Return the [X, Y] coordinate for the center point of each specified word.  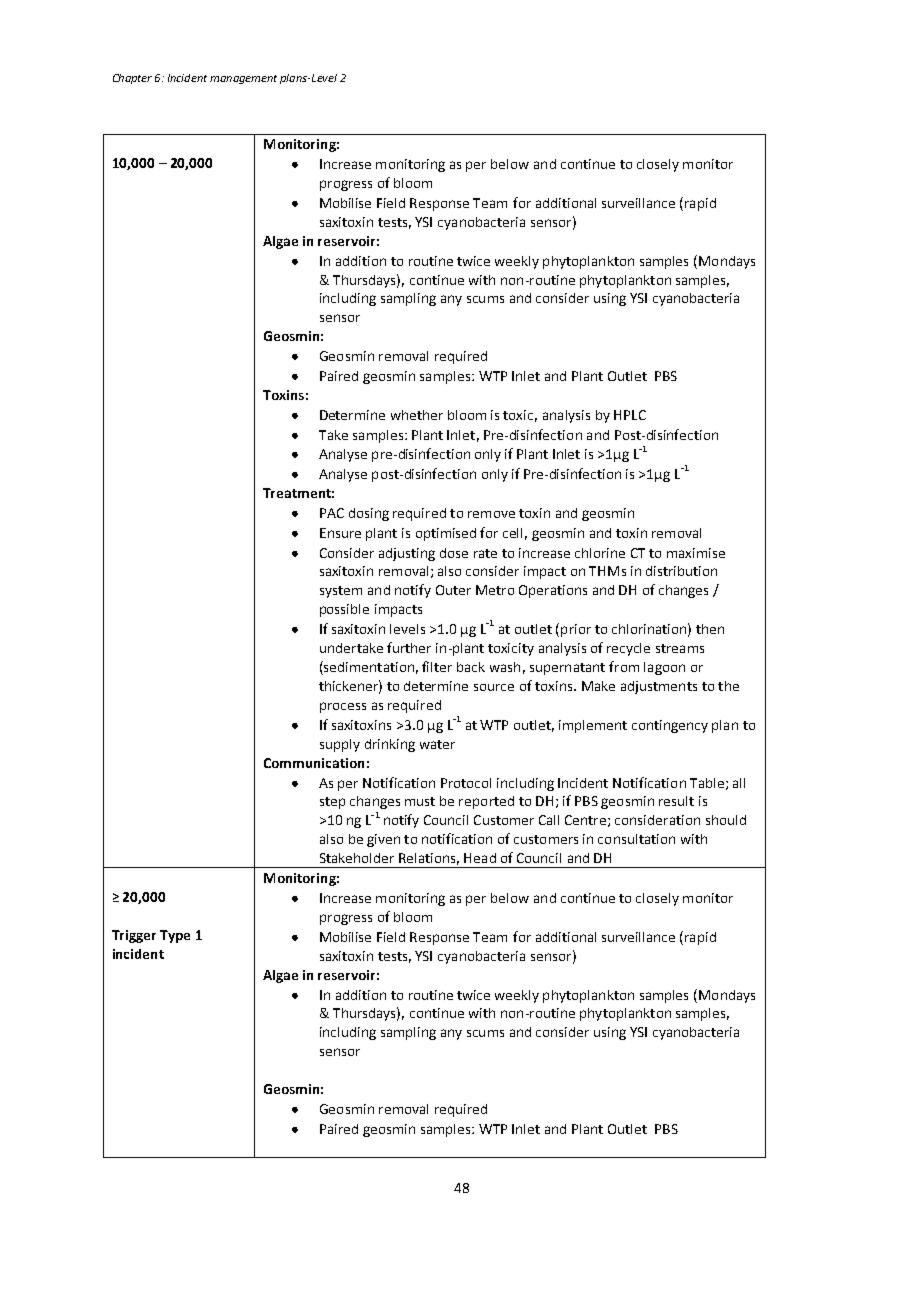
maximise [696, 553]
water [437, 744]
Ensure [340, 533]
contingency [670, 726]
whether [417, 415]
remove [491, 514]
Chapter [132, 79]
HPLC [630, 415]
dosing [369, 514]
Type [175, 936]
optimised [446, 534]
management [243, 79]
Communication [314, 763]
